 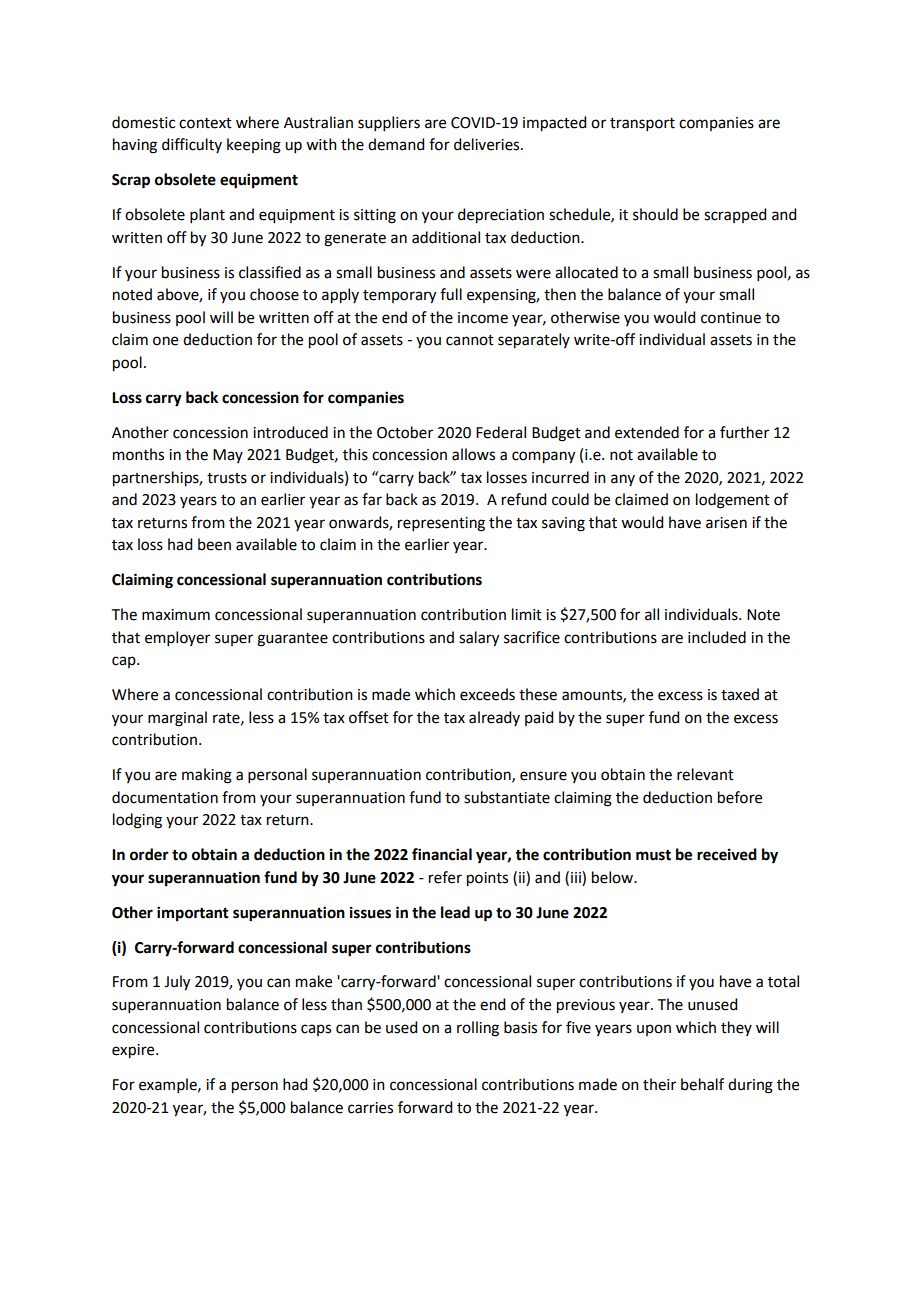 What do you see at coordinates (744, 432) in the screenshot?
I see `further` at bounding box center [744, 432].
